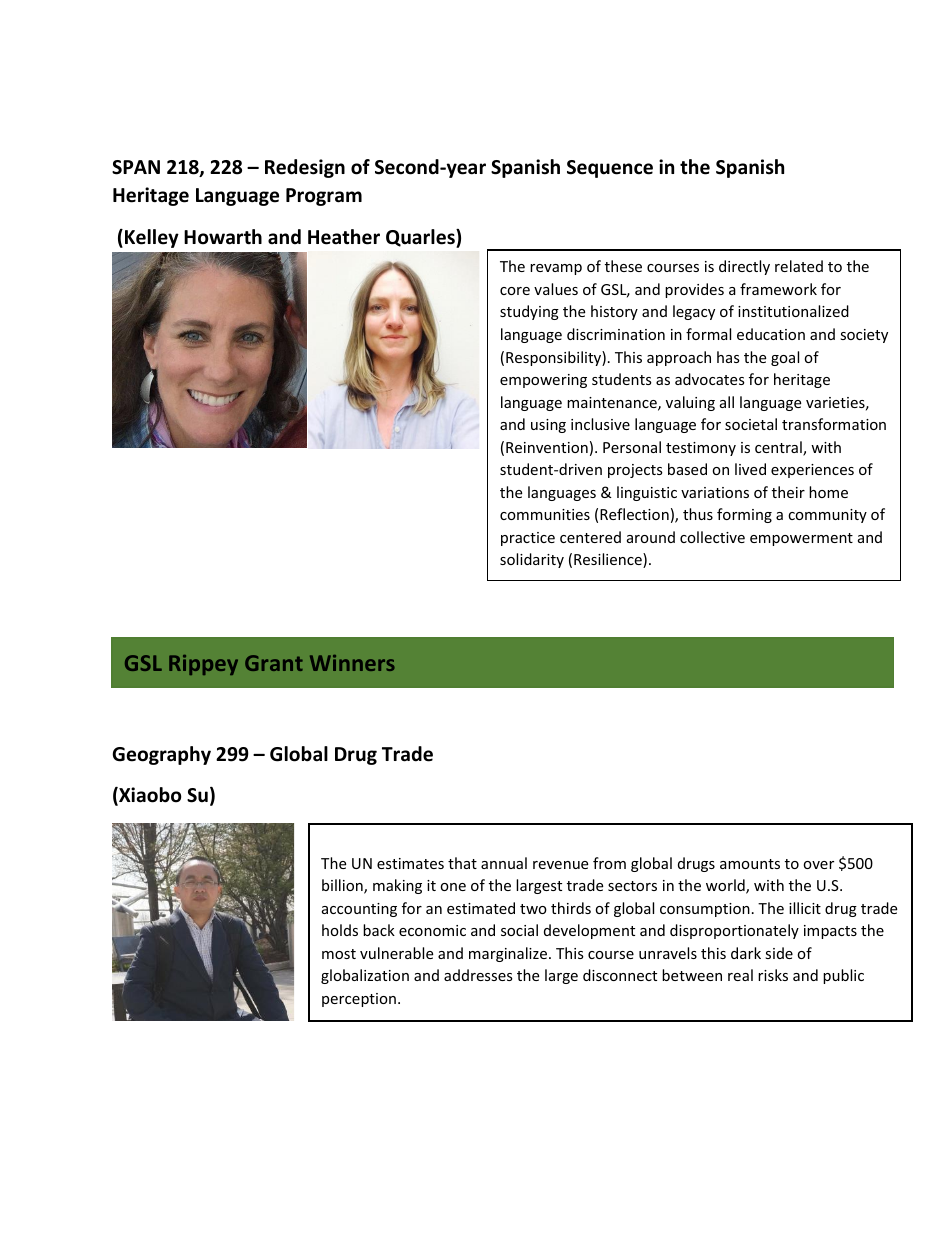 The width and height of the document is (952, 1233). I want to click on Howarth, so click(223, 237).
